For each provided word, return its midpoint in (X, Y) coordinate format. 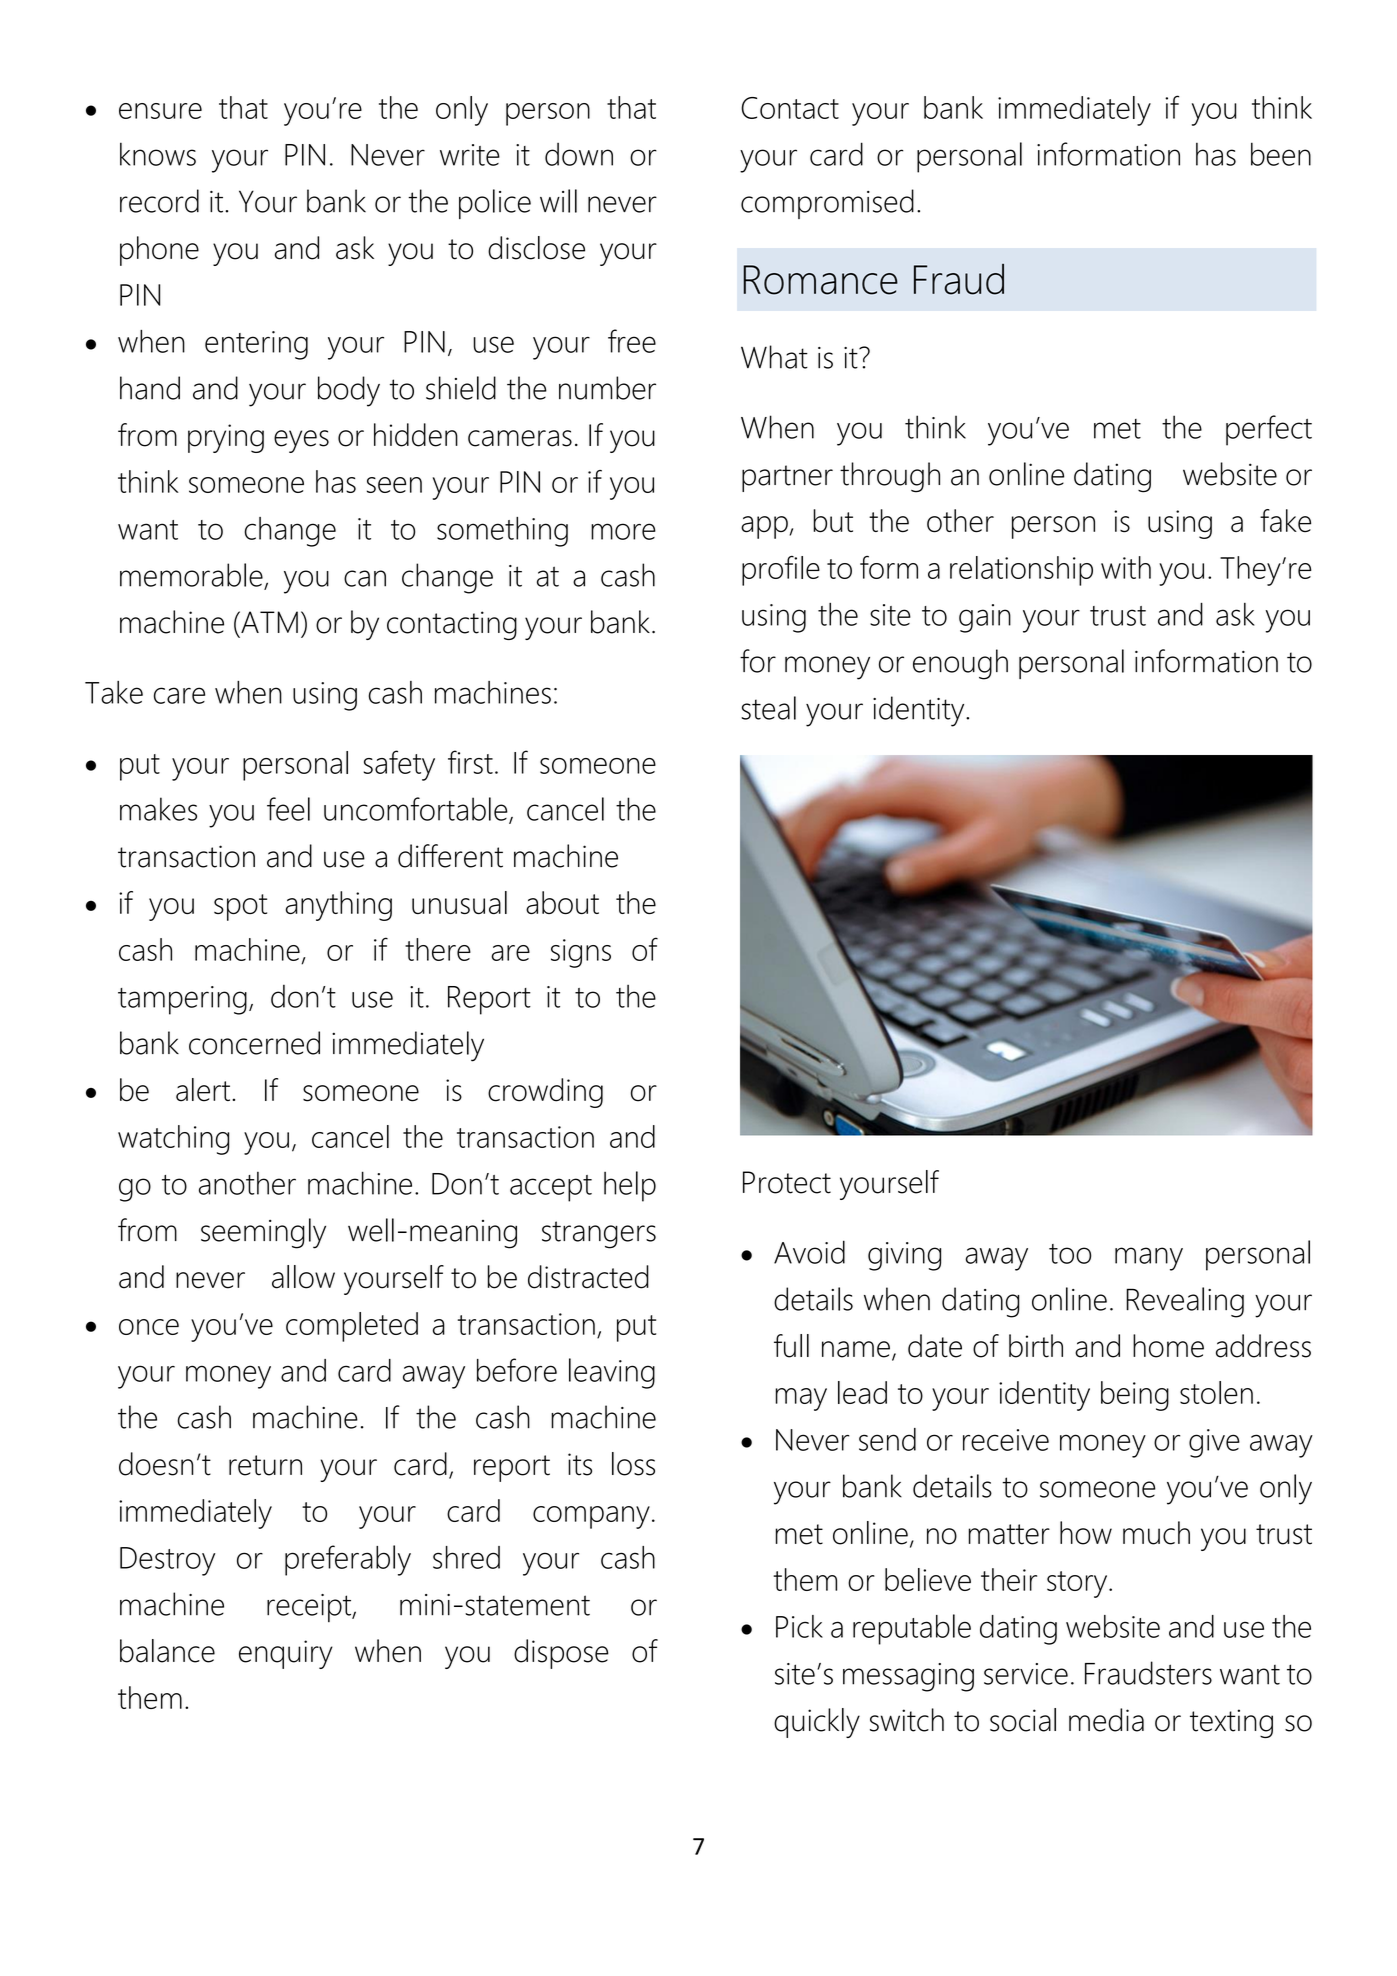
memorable (192, 576)
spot (240, 907)
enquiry (286, 1654)
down (579, 154)
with (1126, 567)
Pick (799, 1626)
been (1281, 154)
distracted (588, 1277)
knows (158, 154)
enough (960, 664)
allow (303, 1277)
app (764, 527)
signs (581, 953)
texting (1231, 1723)
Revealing (1185, 1302)
